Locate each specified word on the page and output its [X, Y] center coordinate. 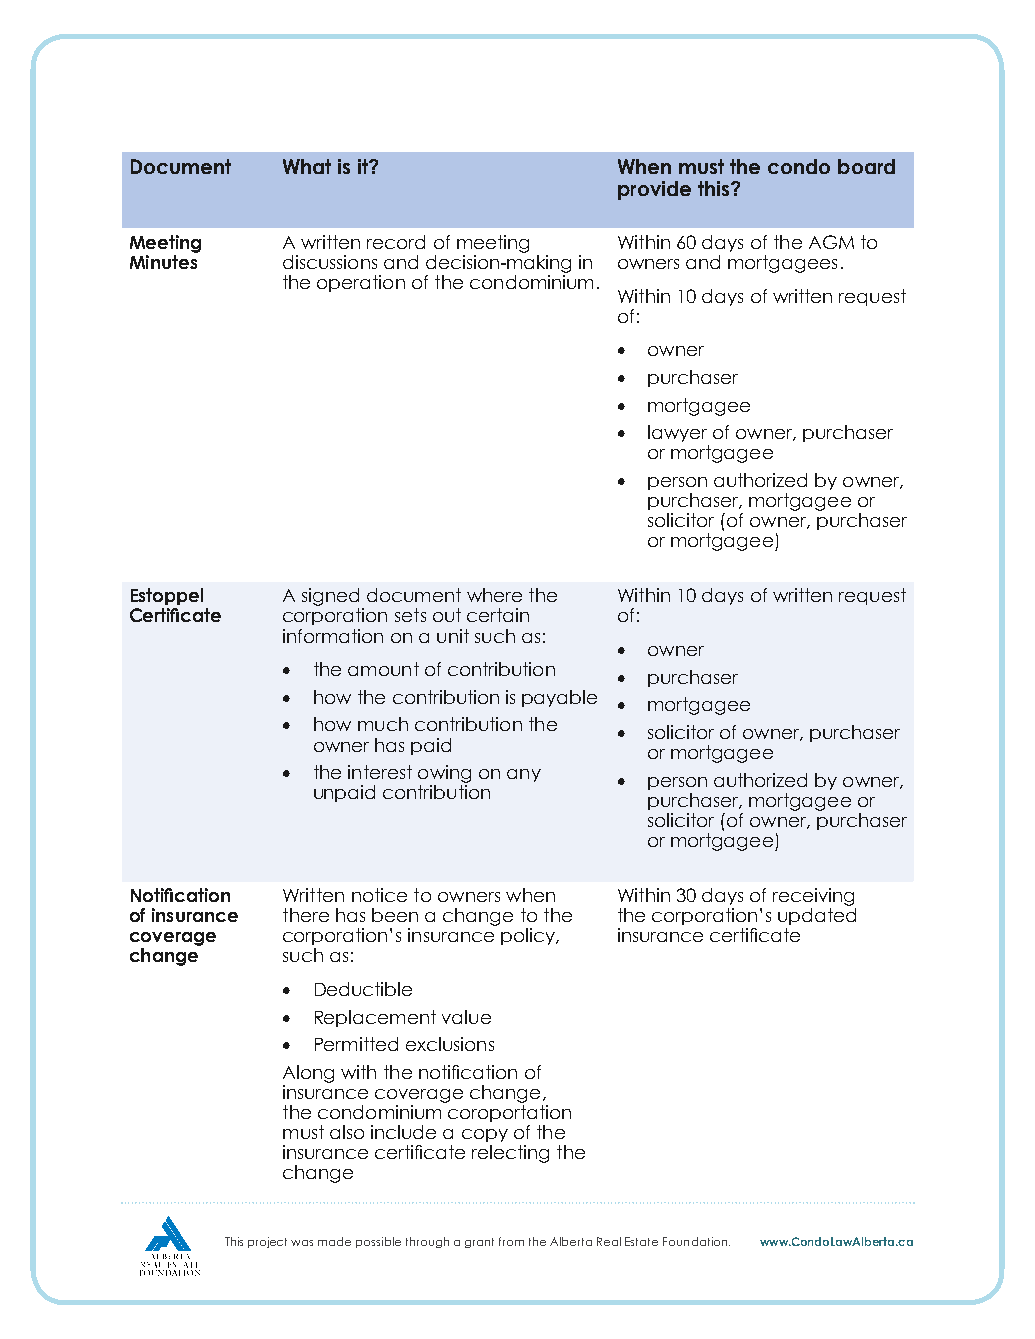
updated [817, 916]
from [511, 1241]
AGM [831, 242]
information [333, 636]
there [306, 915]
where [494, 595]
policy [529, 936]
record [396, 242]
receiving [813, 897]
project [267, 1242]
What [307, 166]
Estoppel [167, 596]
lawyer [677, 433]
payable [559, 698]
